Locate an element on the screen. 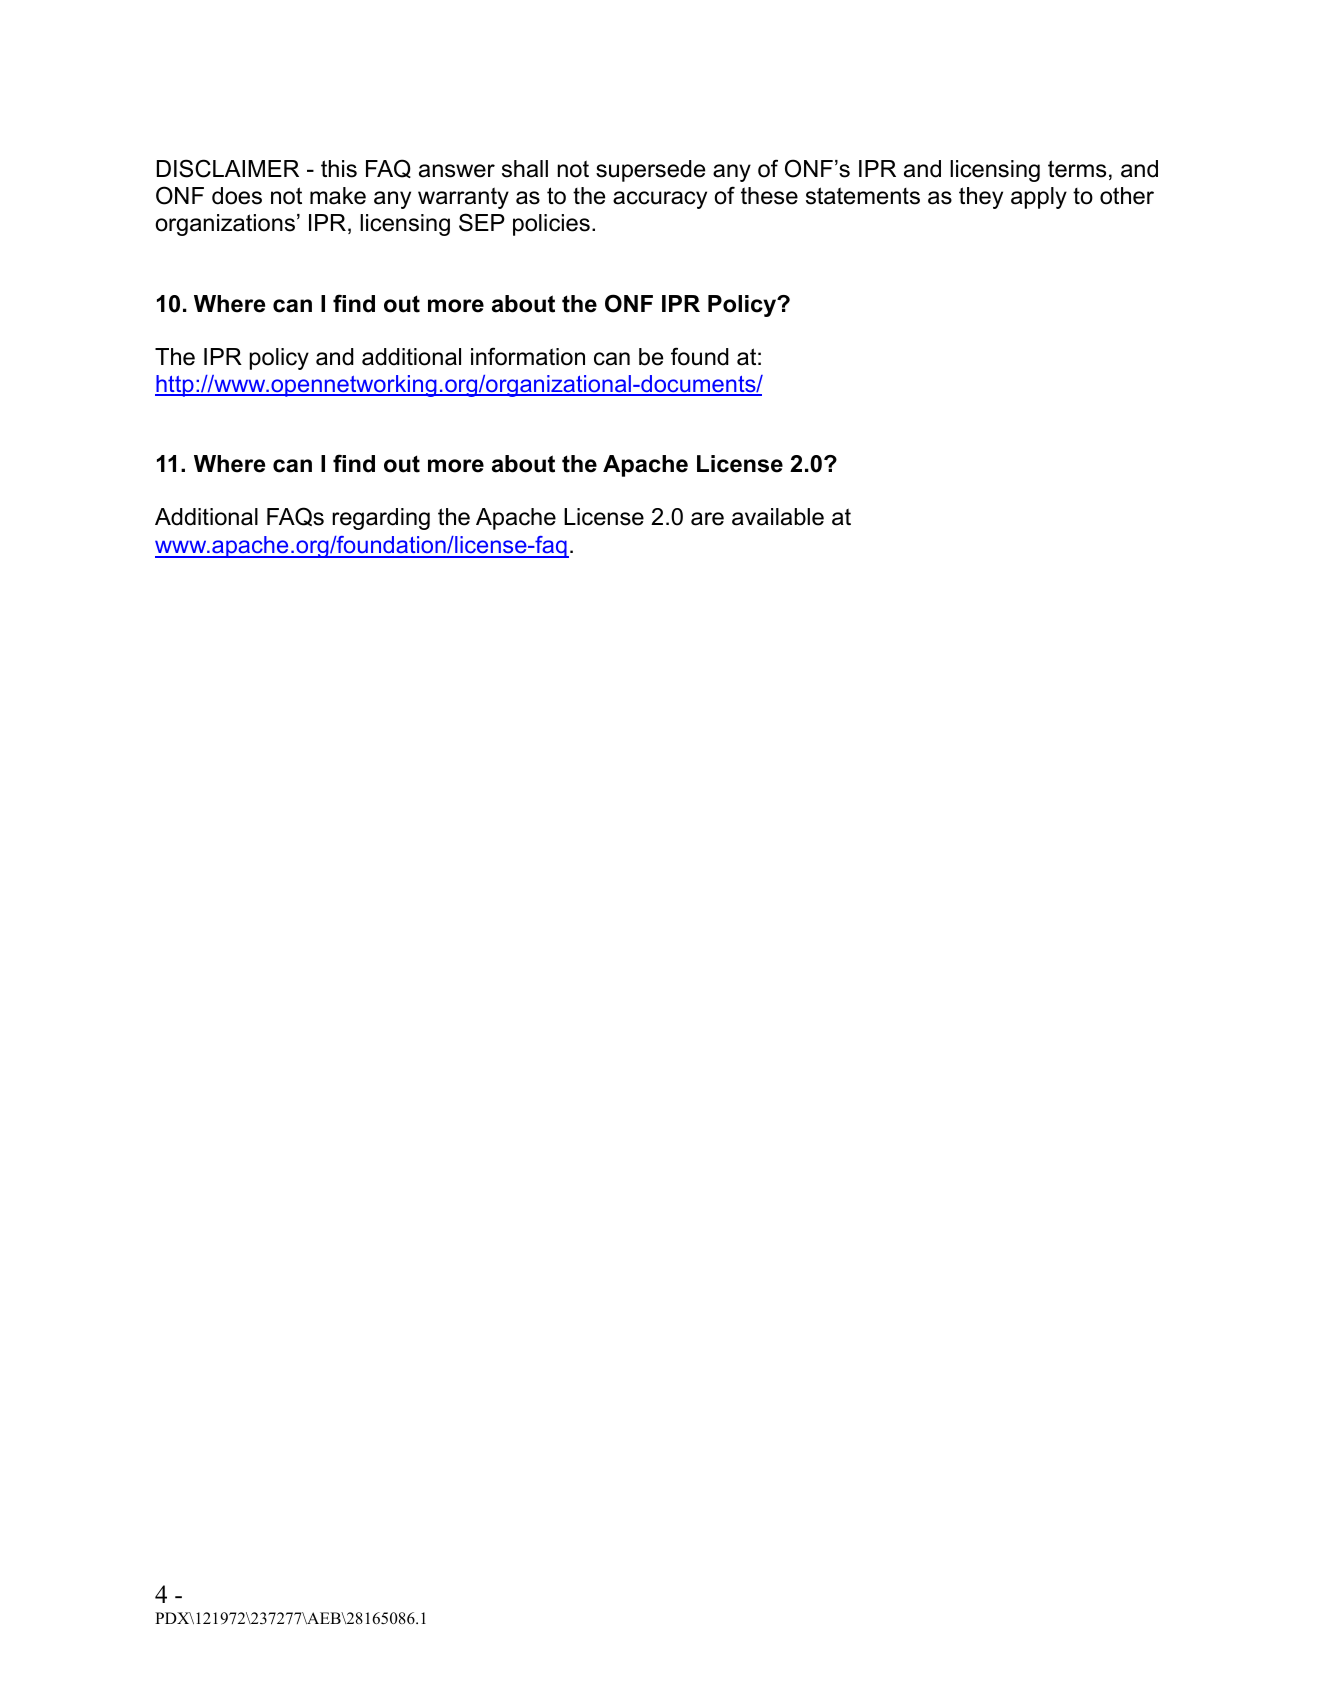  are is located at coordinates (707, 519).
